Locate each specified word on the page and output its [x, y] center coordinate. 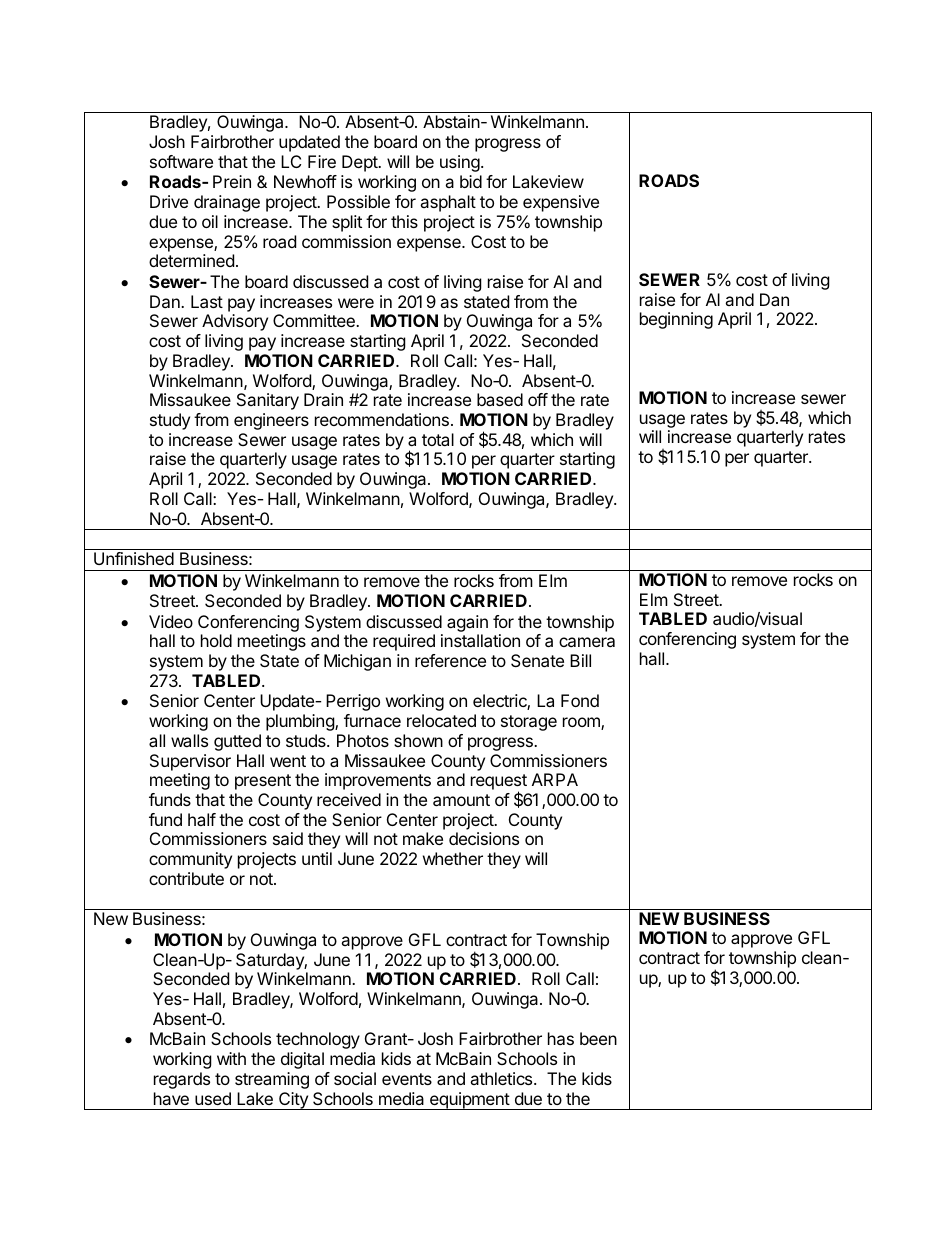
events [407, 1079]
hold [216, 640]
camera [587, 642]
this [404, 221]
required [404, 642]
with [231, 1058]
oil [210, 221]
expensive [561, 203]
